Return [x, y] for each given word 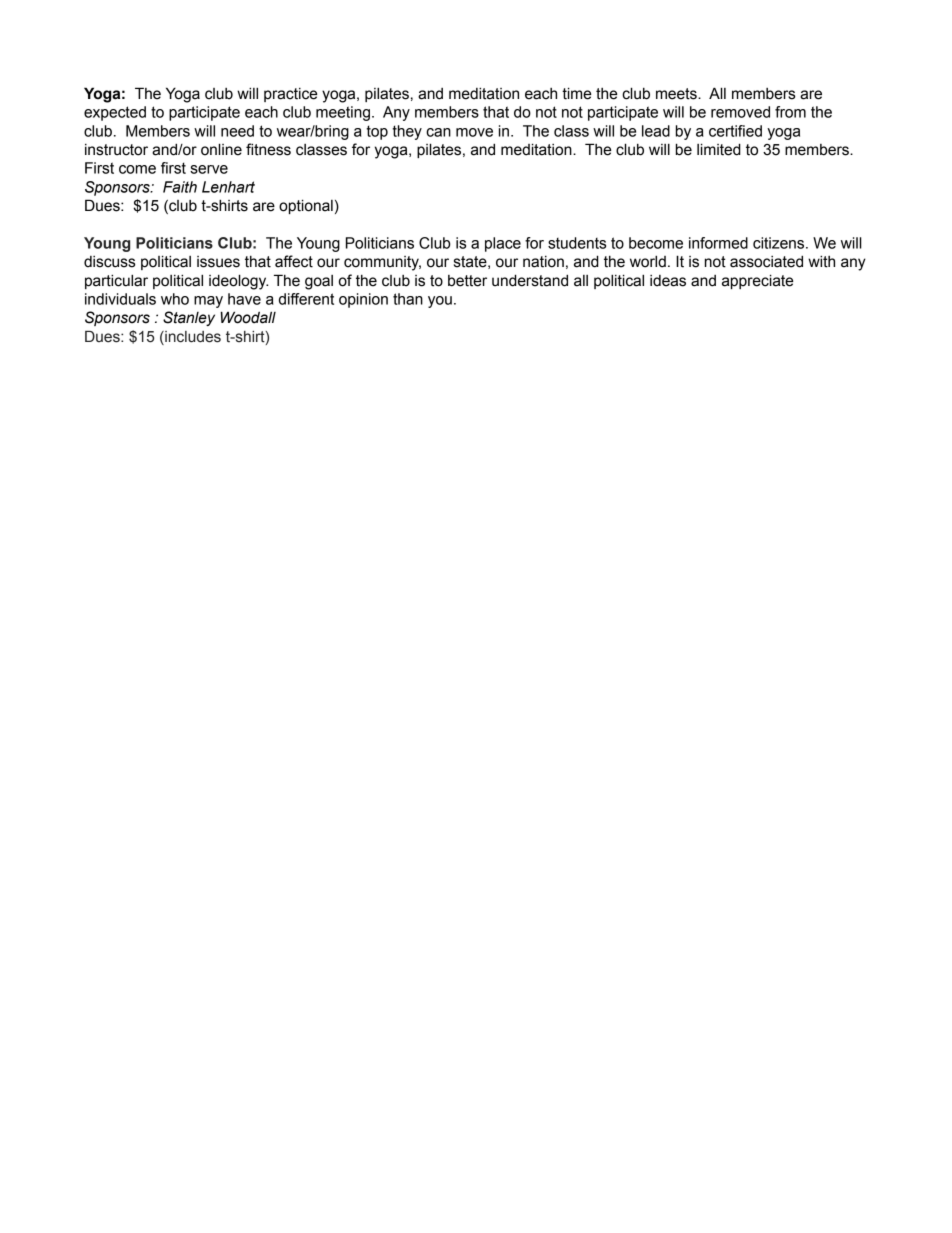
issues [218, 262]
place [503, 244]
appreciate [757, 281]
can [438, 132]
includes [192, 338]
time [576, 93]
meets [677, 94]
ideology [238, 282]
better [467, 281]
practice [290, 95]
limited [719, 149]
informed [718, 243]
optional [306, 206]
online [221, 149]
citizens [780, 243]
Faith [180, 187]
